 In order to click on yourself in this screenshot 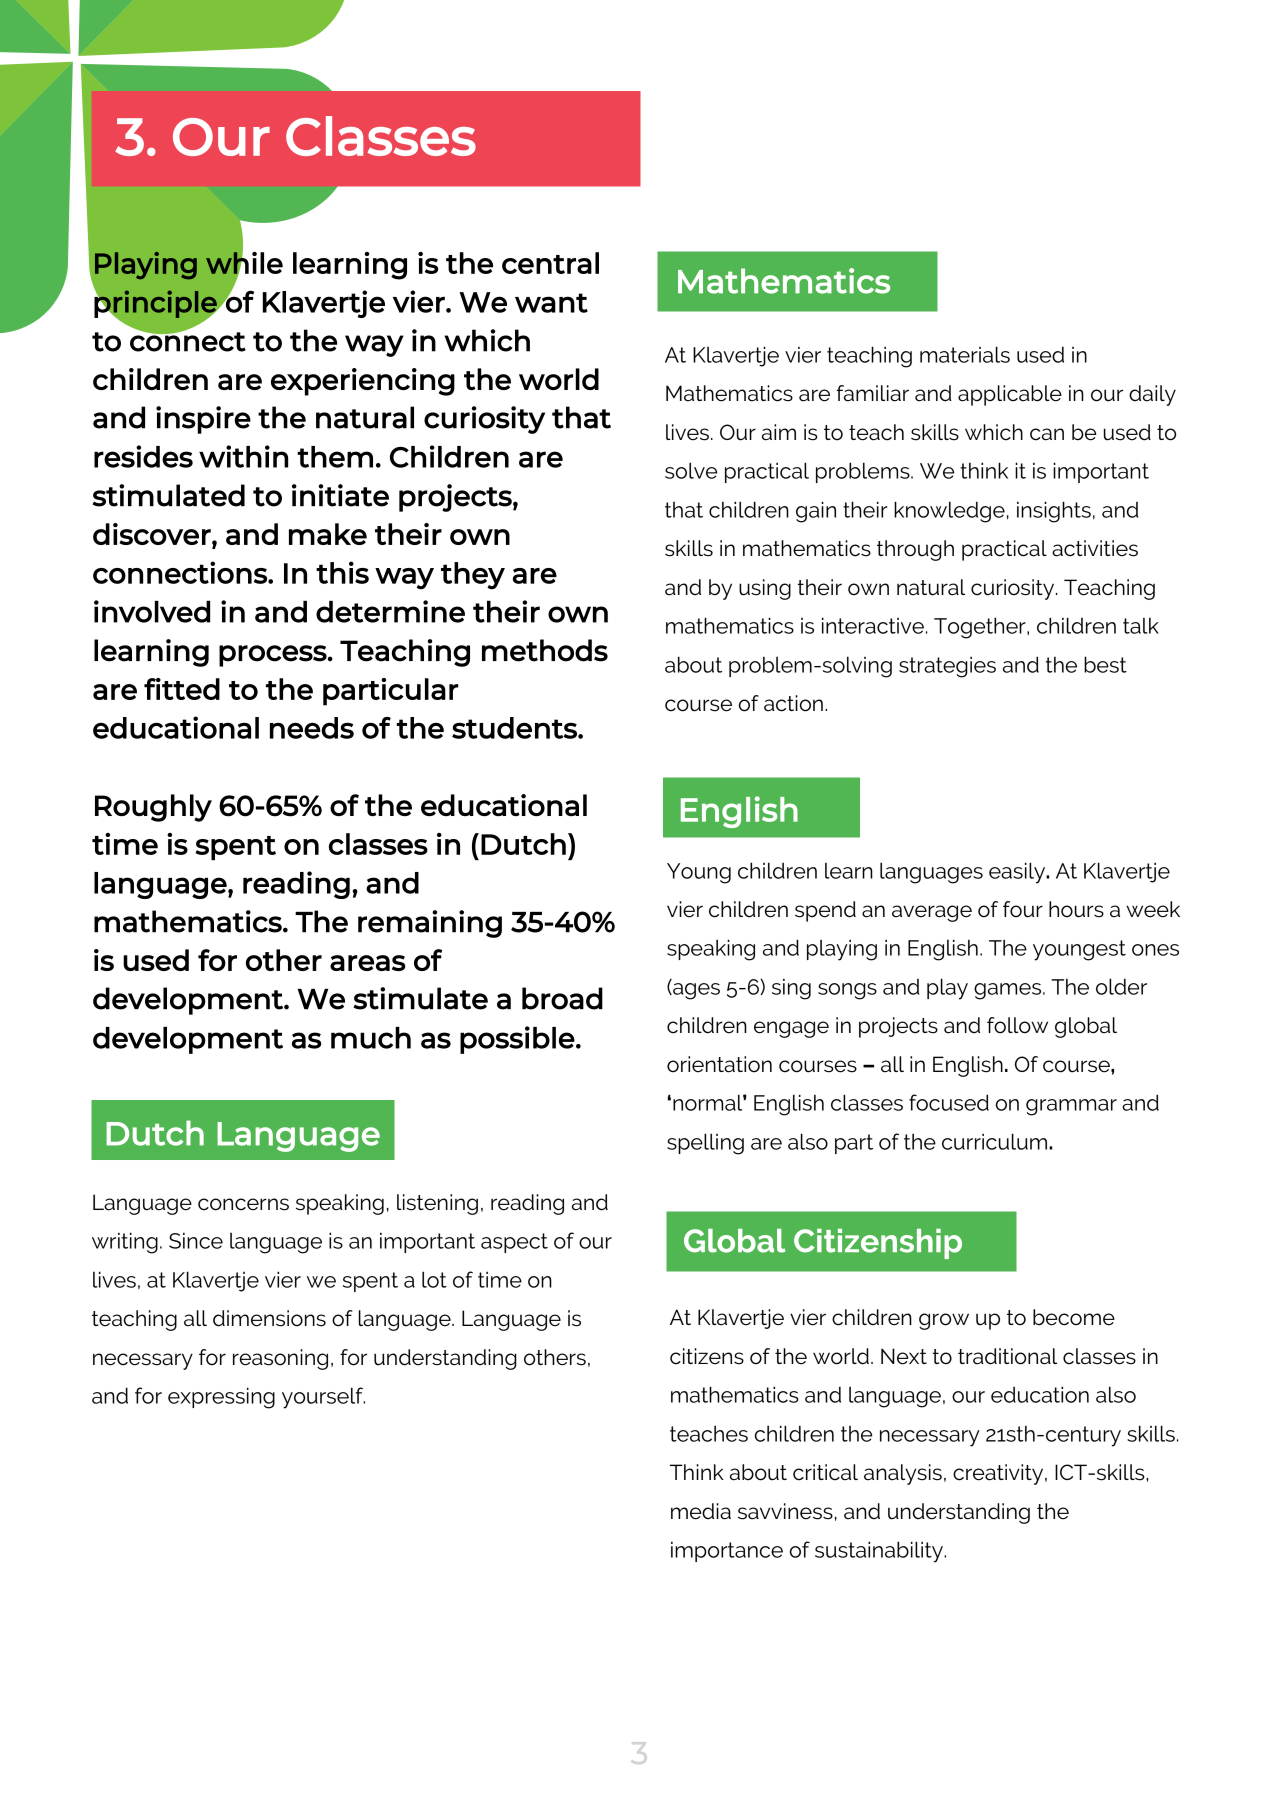, I will do `click(323, 1398)`.
